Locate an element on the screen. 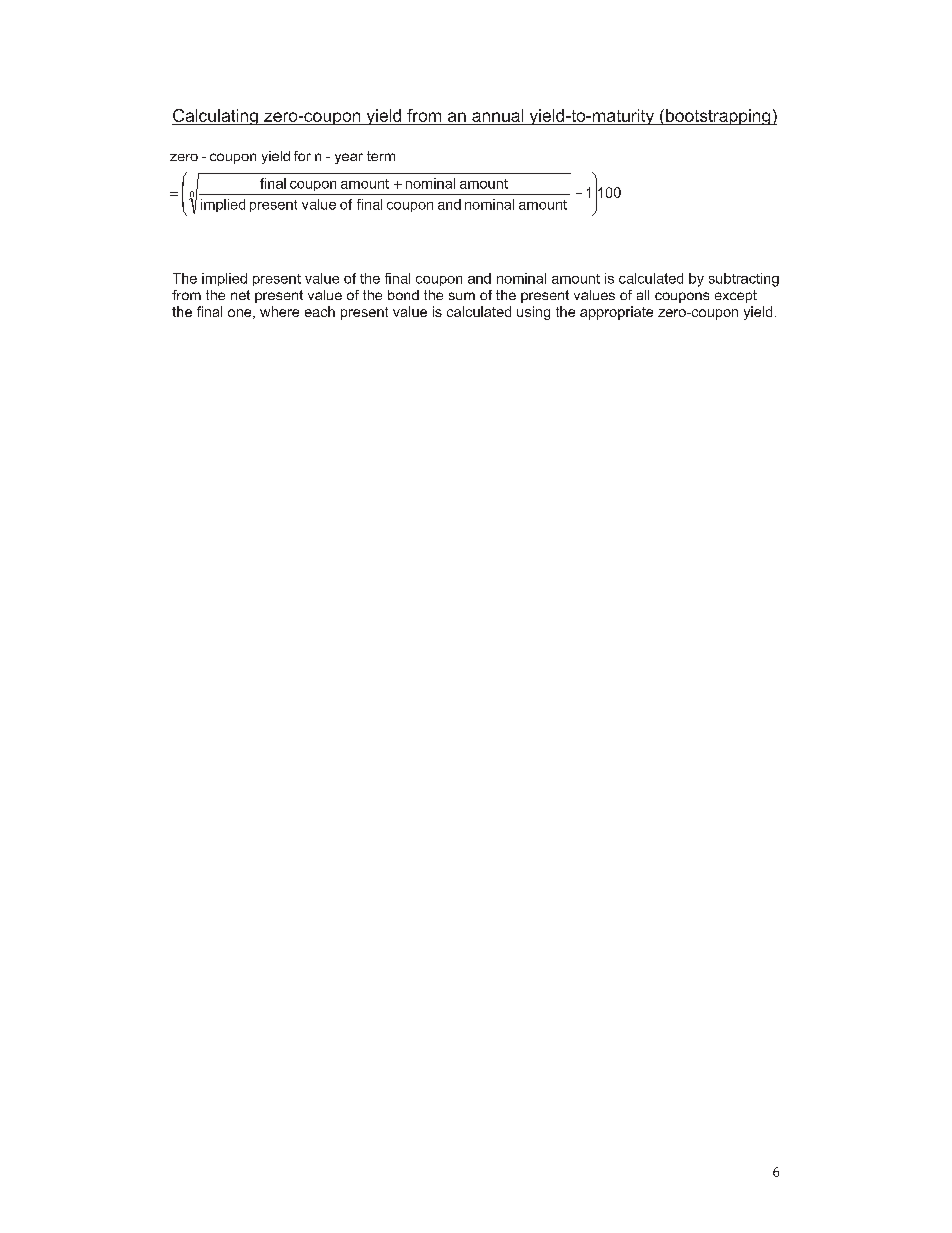 The height and width of the screenshot is (1233, 952). for is located at coordinates (302, 156).
